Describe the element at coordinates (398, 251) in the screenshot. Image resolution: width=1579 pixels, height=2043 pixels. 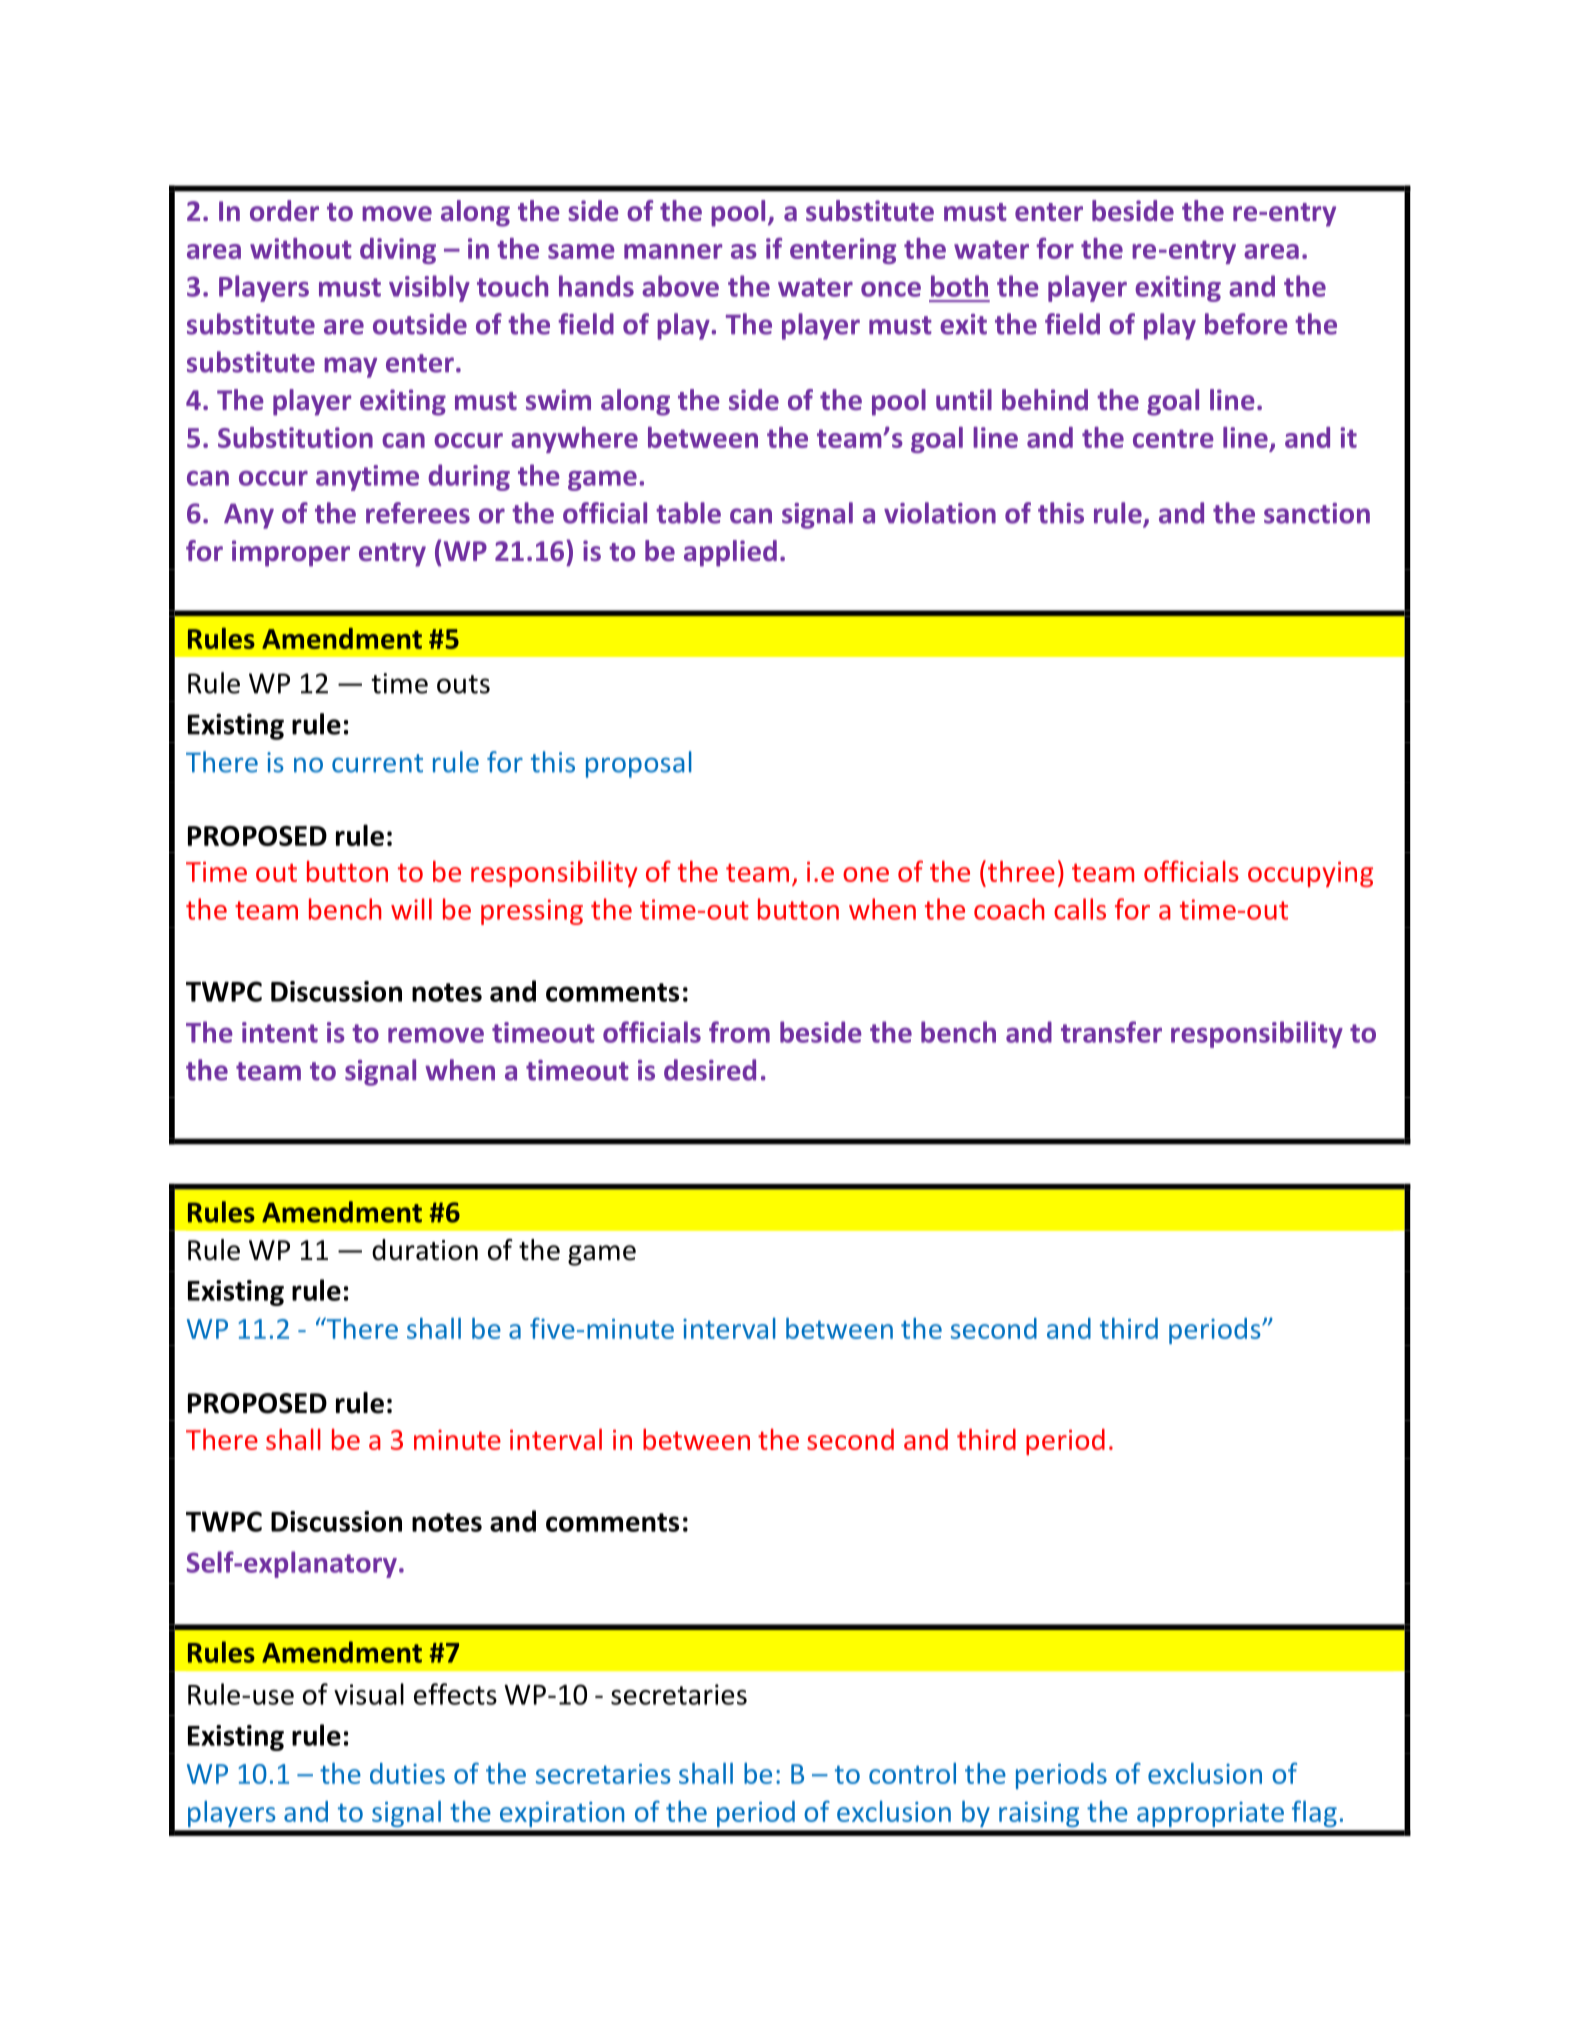
I see `diving` at that location.
